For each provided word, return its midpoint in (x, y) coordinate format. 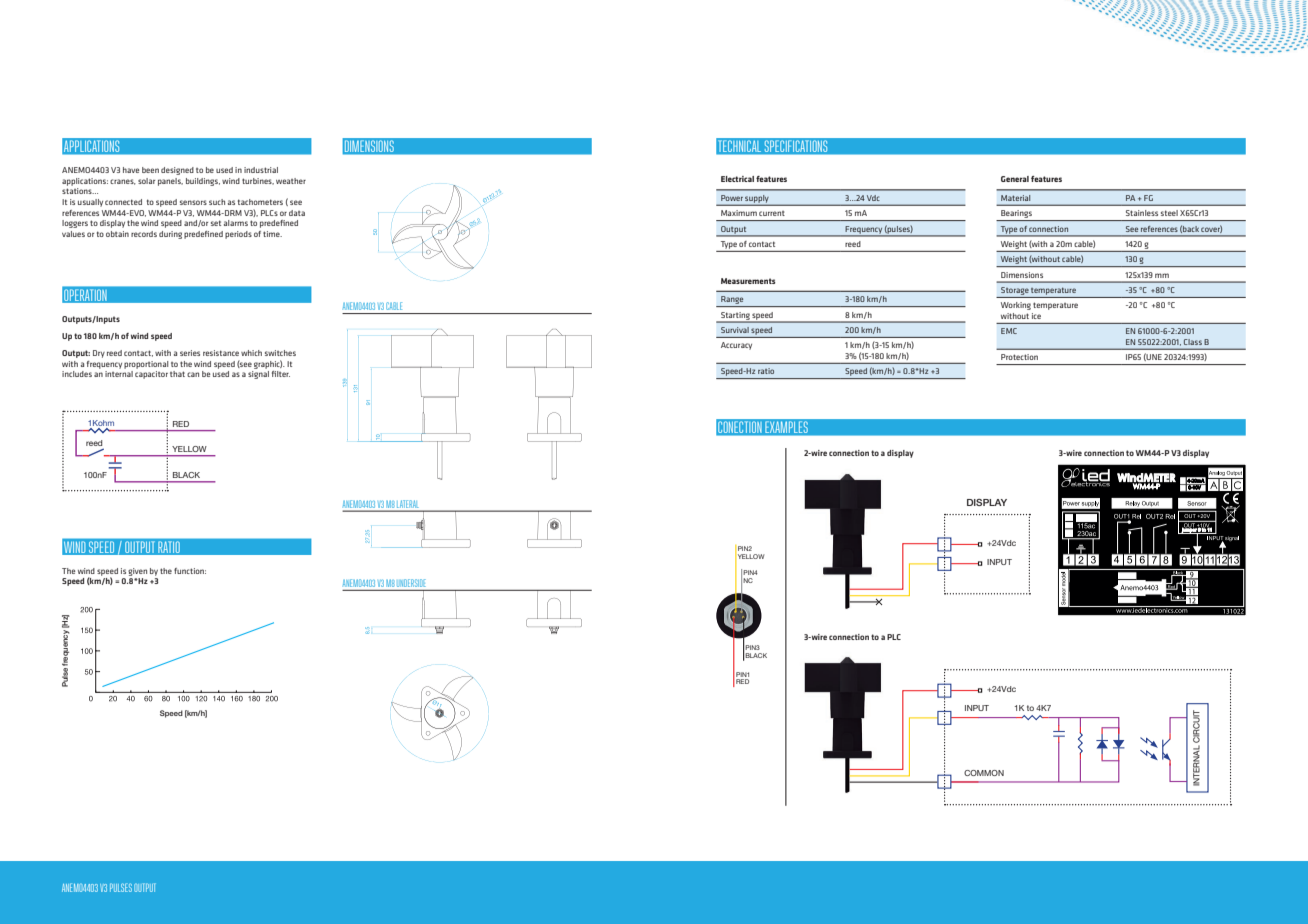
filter (281, 374)
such (217, 202)
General (1015, 179)
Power (732, 198)
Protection (1019, 357)
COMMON (984, 773)
